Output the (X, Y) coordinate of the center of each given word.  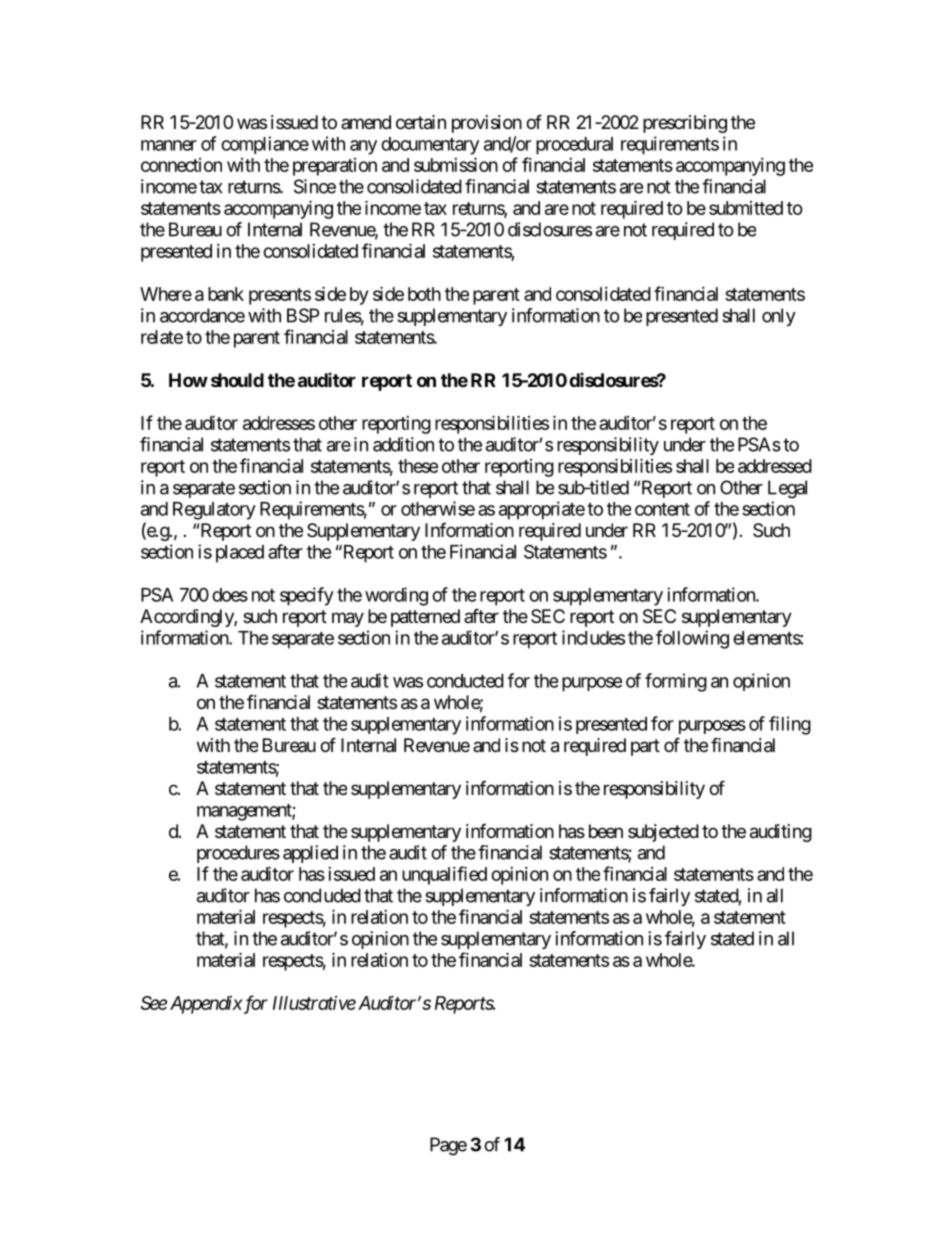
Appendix (206, 1005)
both (424, 294)
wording (396, 596)
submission (456, 164)
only (779, 317)
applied (310, 854)
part (645, 747)
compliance (265, 145)
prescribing (685, 124)
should (237, 380)
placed (240, 554)
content (662, 509)
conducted (465, 681)
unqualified (444, 875)
